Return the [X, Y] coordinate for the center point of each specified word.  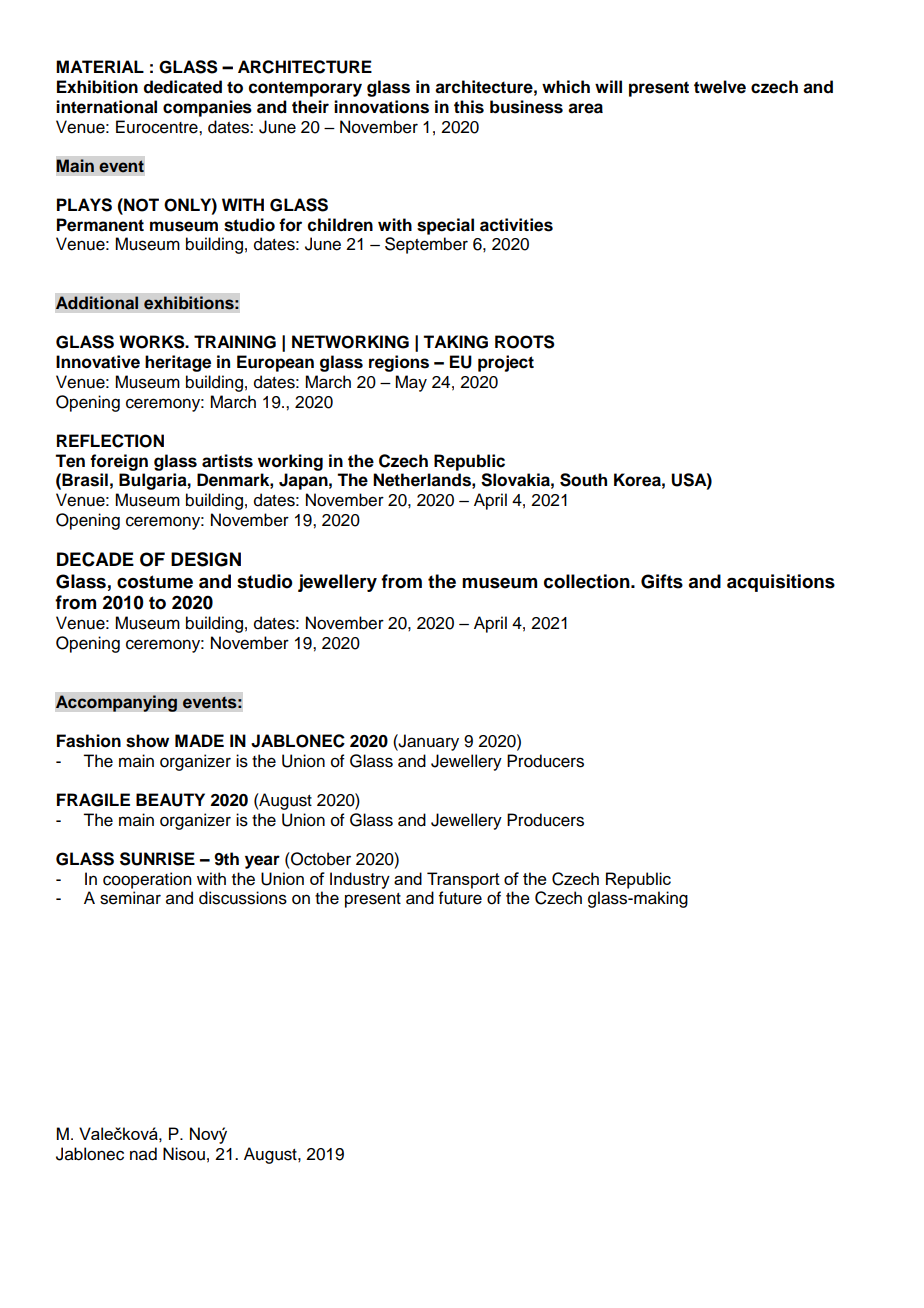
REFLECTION [110, 441]
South [583, 480]
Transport [463, 880]
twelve [720, 87]
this [469, 107]
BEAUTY [170, 800]
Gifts [662, 581]
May [411, 383]
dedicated [183, 87]
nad [143, 1154]
